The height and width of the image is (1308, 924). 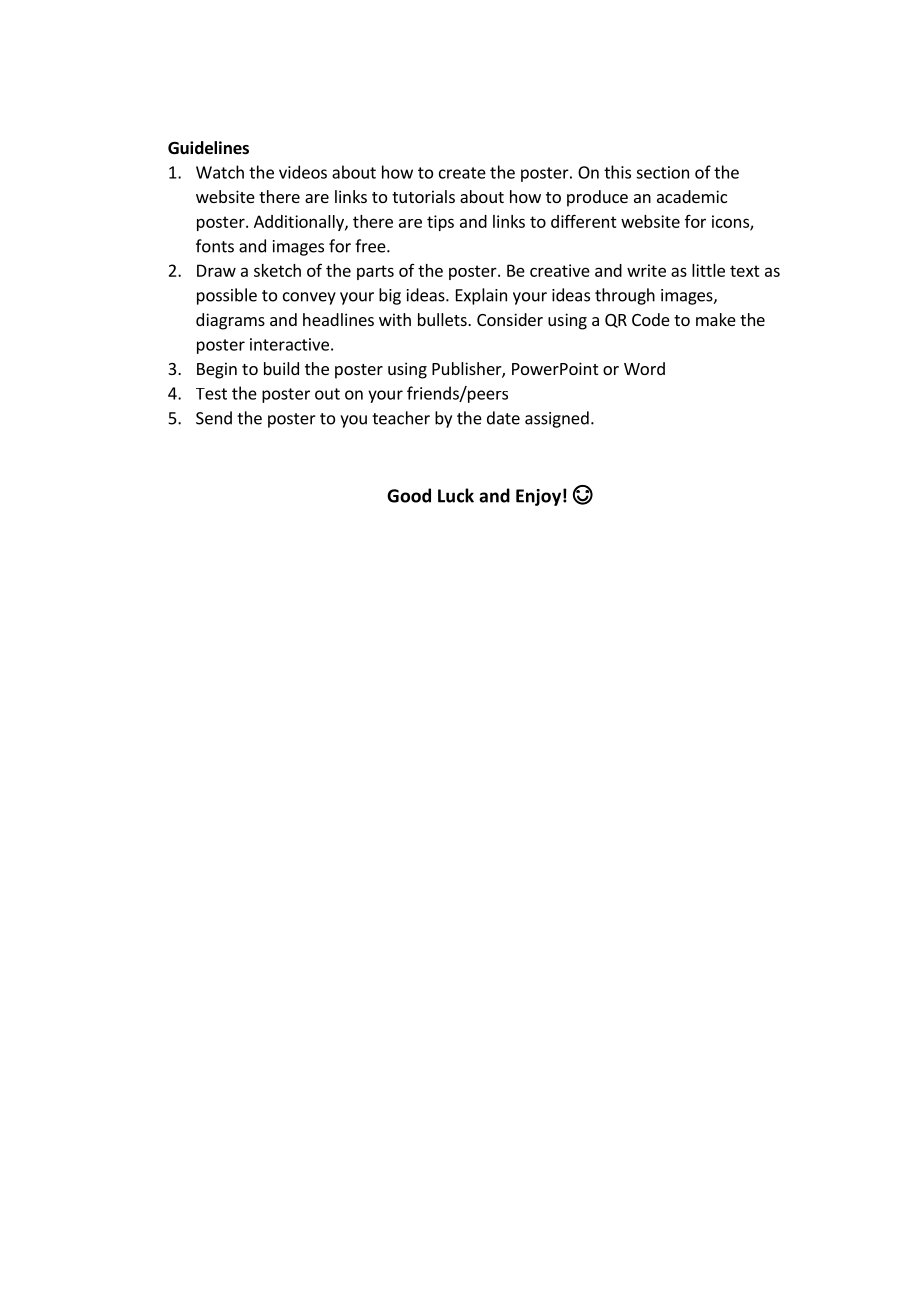 What do you see at coordinates (281, 368) in the image?
I see `build` at bounding box center [281, 368].
